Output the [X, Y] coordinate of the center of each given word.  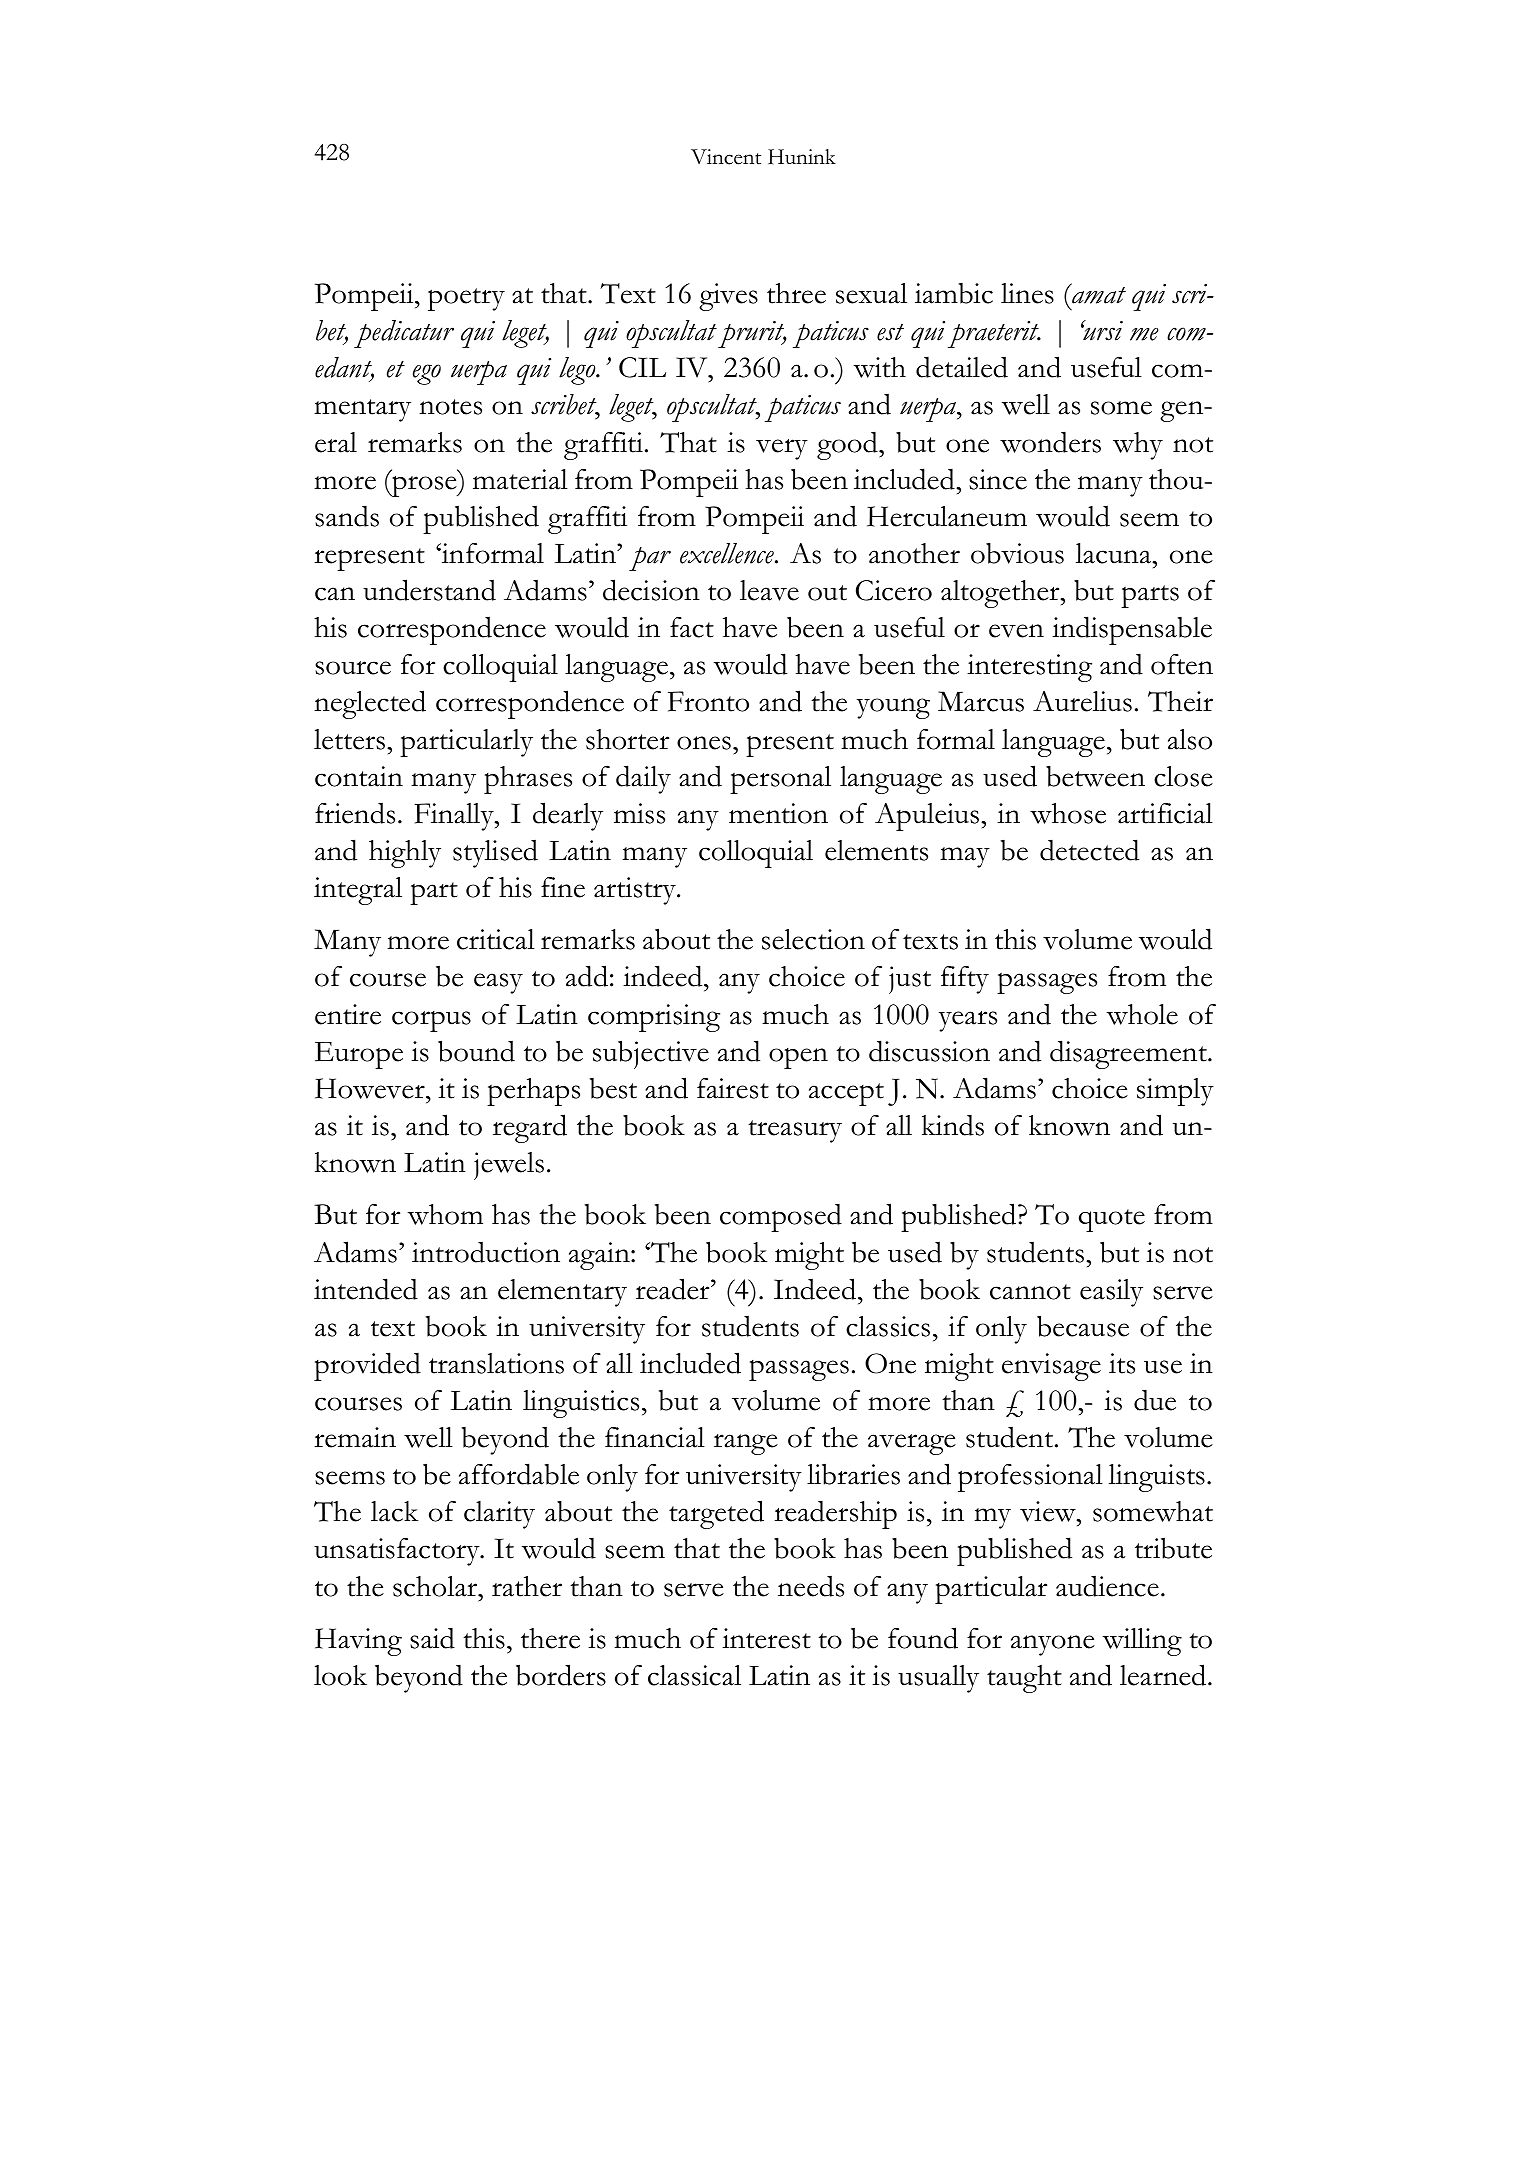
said [432, 1638]
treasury [795, 1131]
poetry [466, 299]
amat [1098, 294]
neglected [370, 704]
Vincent [726, 157]
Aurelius [1082, 701]
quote [1112, 1220]
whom [445, 1214]
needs [811, 1586]
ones [704, 743]
